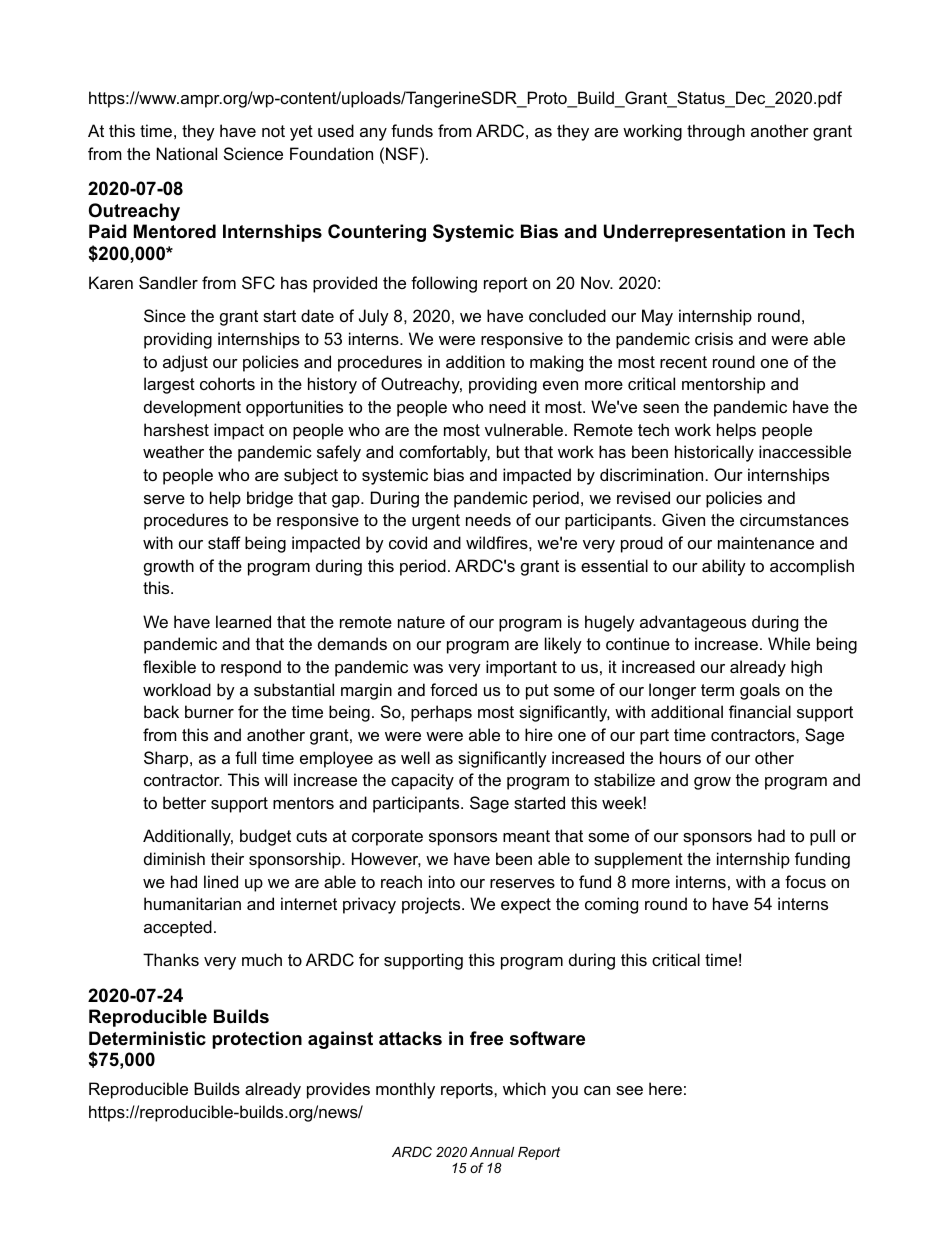 The image size is (952, 1233). Describe the element at coordinates (187, 153) in the screenshot. I see `National` at that location.
